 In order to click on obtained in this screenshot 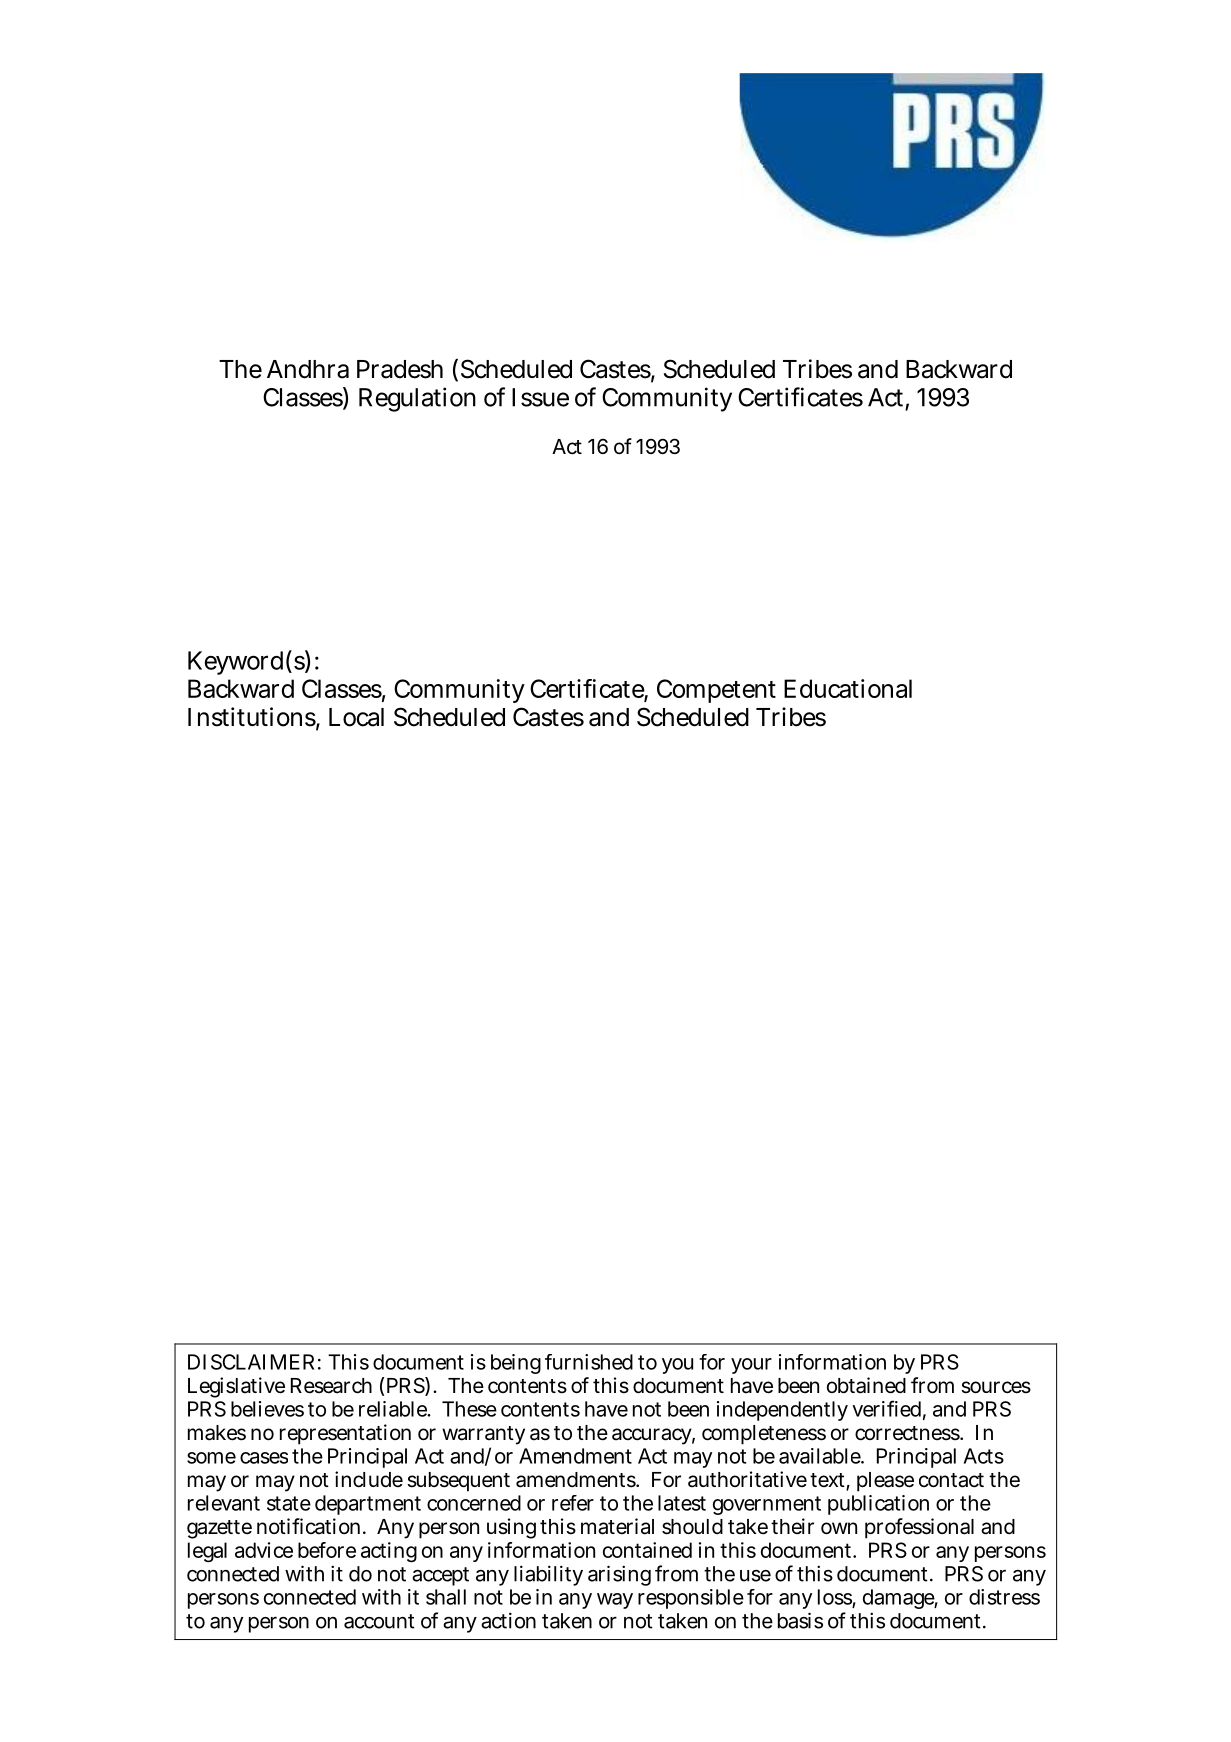, I will do `click(866, 1385)`.
